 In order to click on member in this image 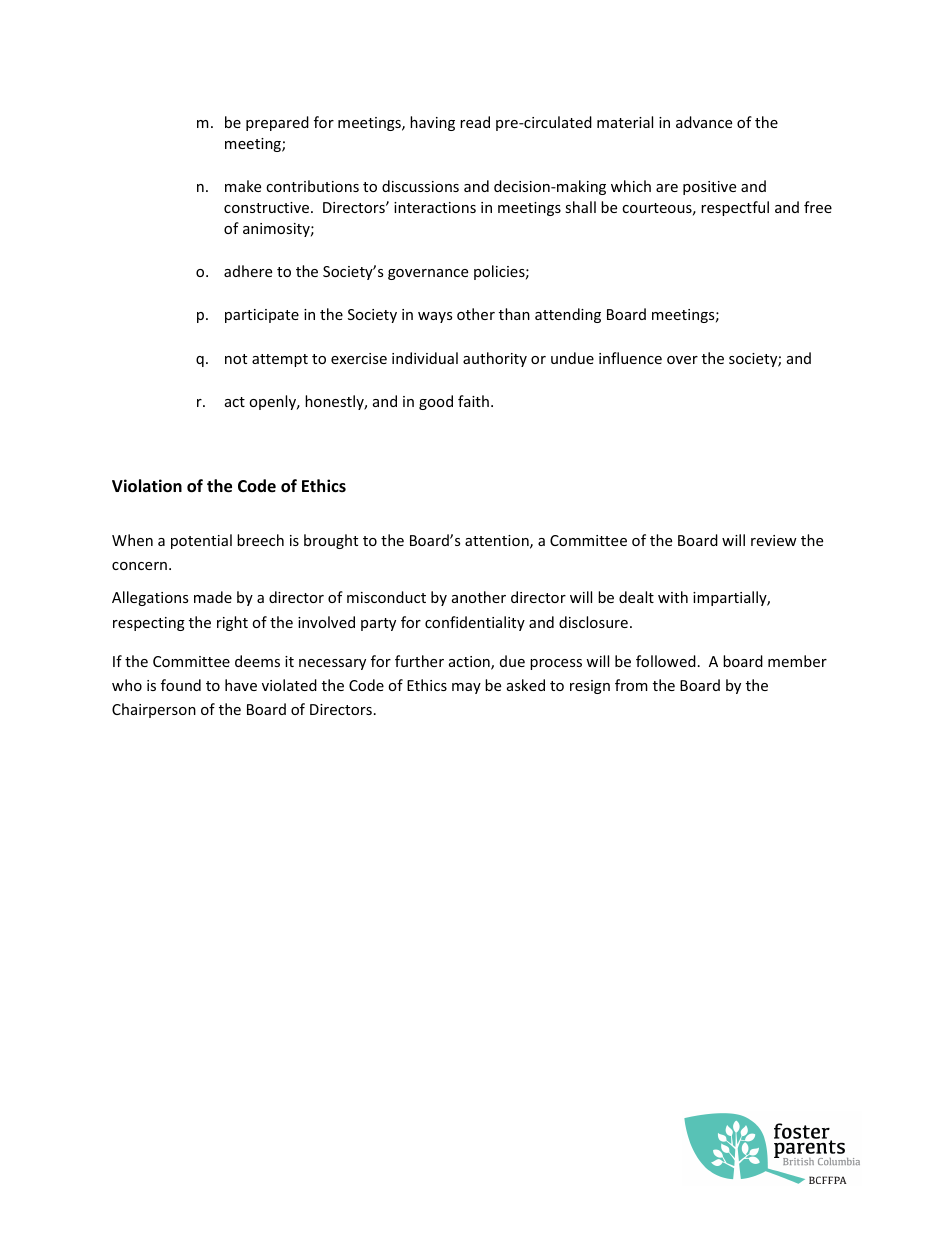, I will do `click(797, 661)`.
